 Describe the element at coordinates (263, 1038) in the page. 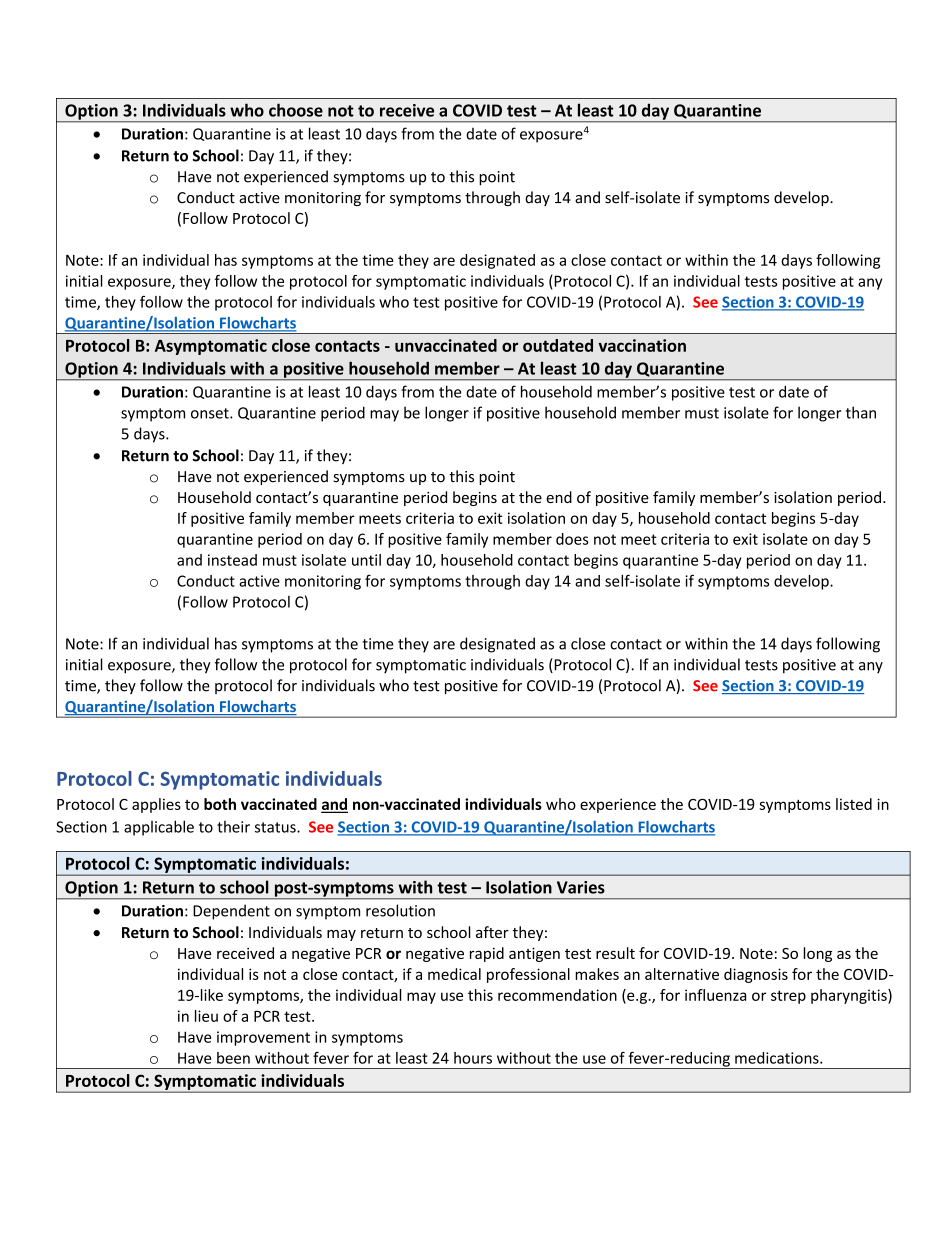

I see `improvement` at that location.
